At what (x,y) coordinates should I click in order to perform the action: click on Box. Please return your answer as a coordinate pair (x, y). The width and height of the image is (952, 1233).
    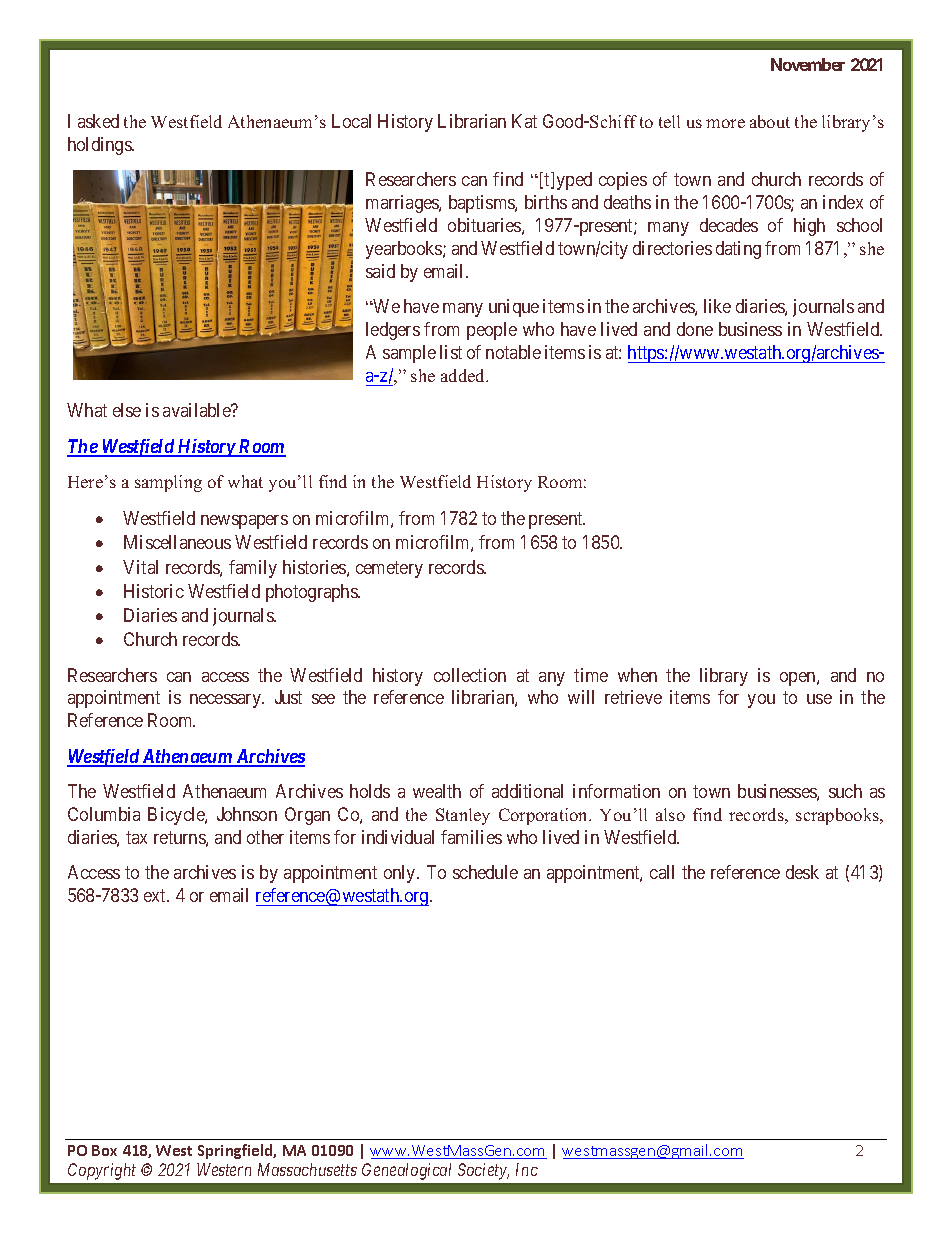
    Looking at the image, I should click on (104, 1150).
